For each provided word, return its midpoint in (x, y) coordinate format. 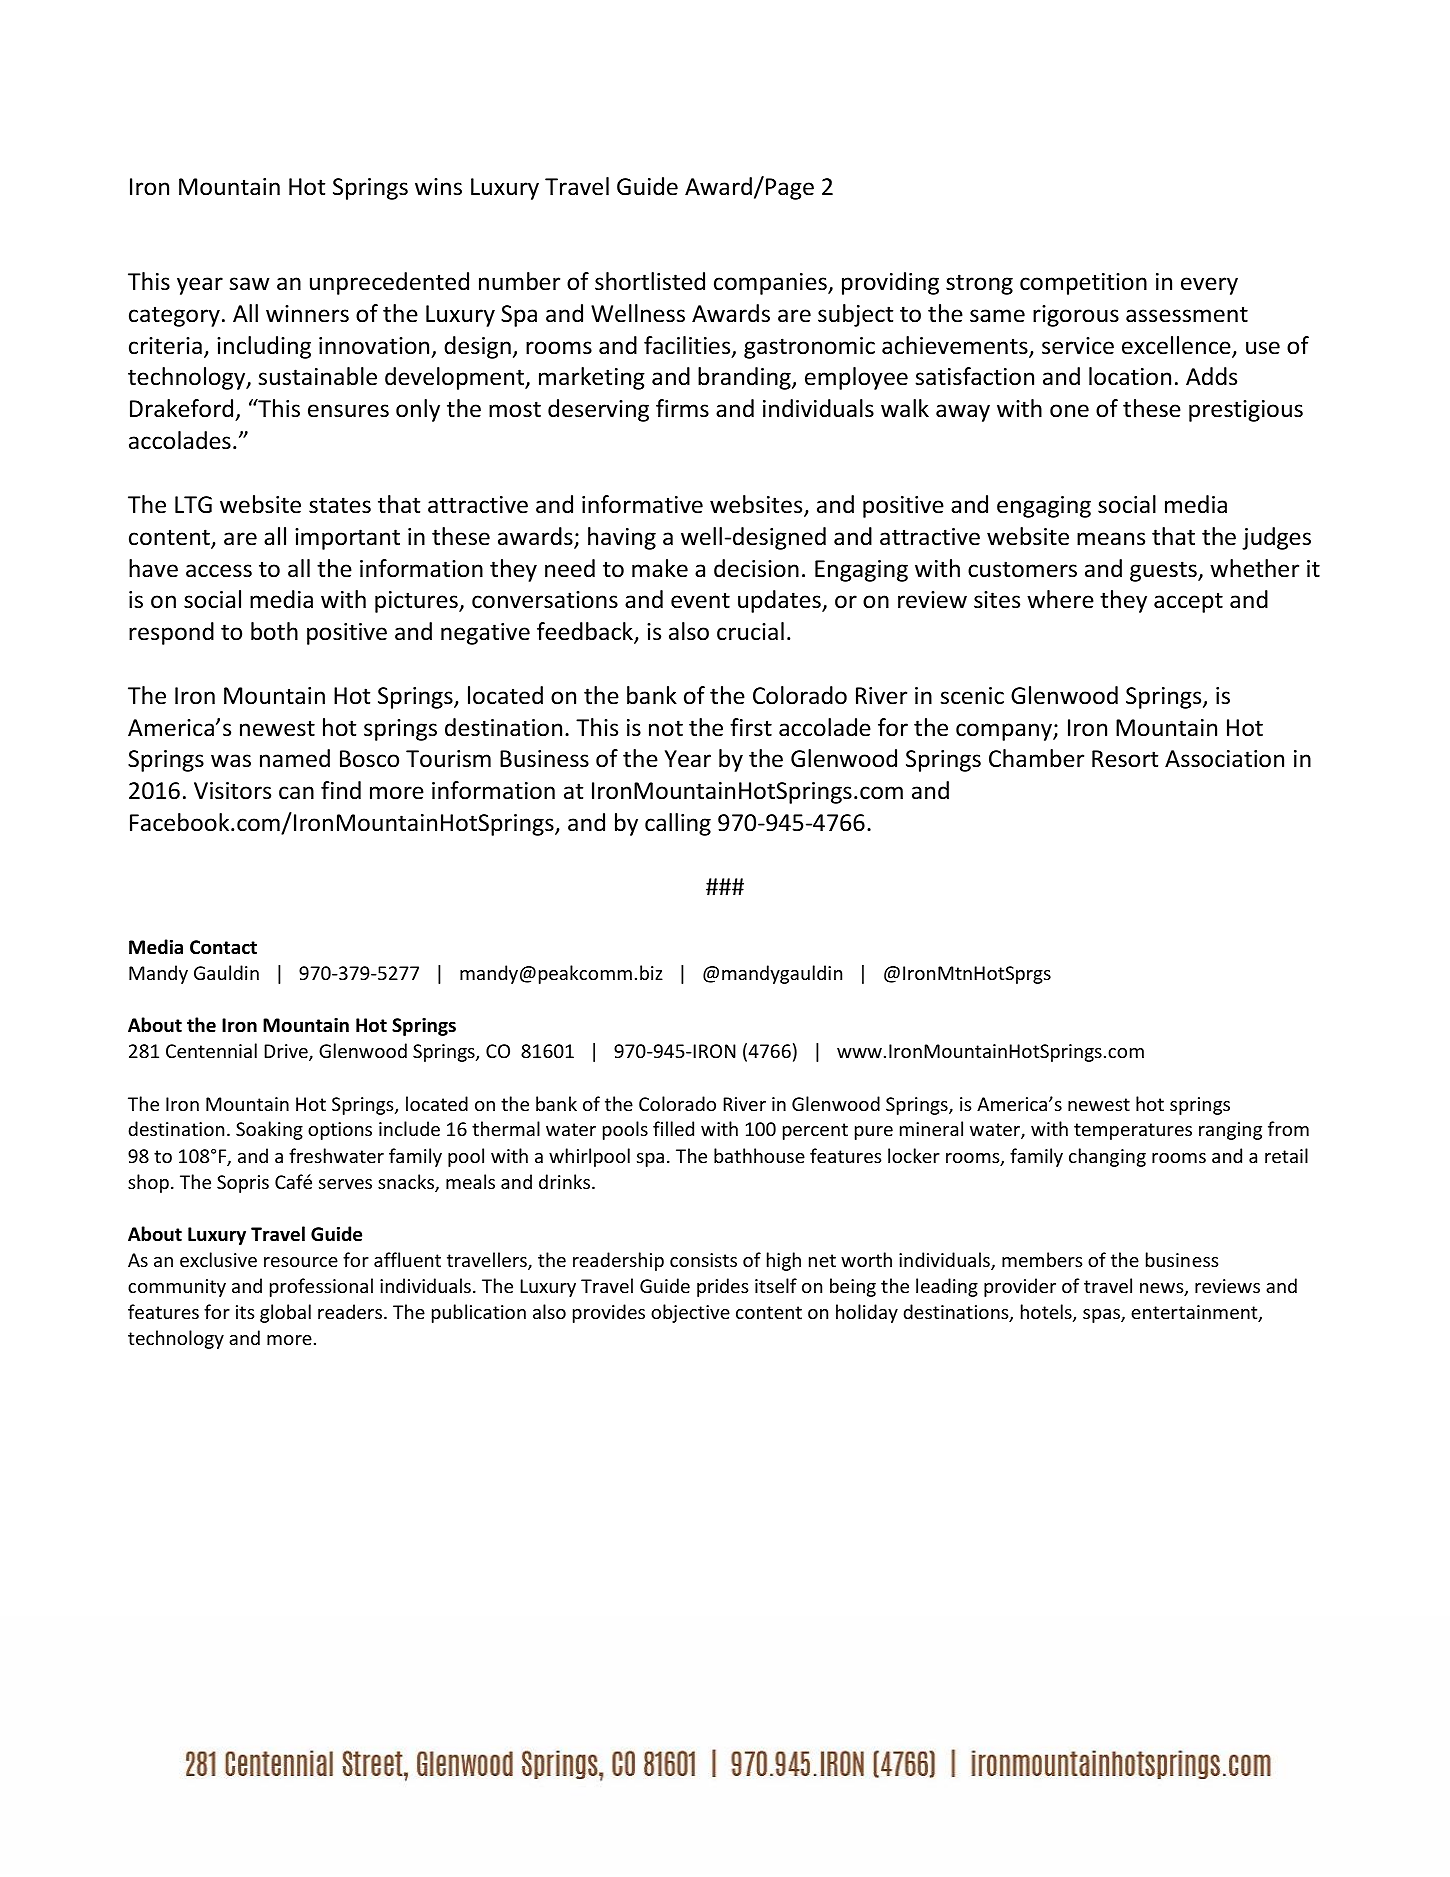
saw (249, 284)
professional (321, 1287)
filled (673, 1128)
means (1111, 539)
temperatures (1133, 1131)
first (751, 727)
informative (642, 504)
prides (722, 1287)
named (295, 758)
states (340, 505)
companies (771, 284)
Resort (1125, 759)
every (1209, 286)
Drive (287, 1052)
